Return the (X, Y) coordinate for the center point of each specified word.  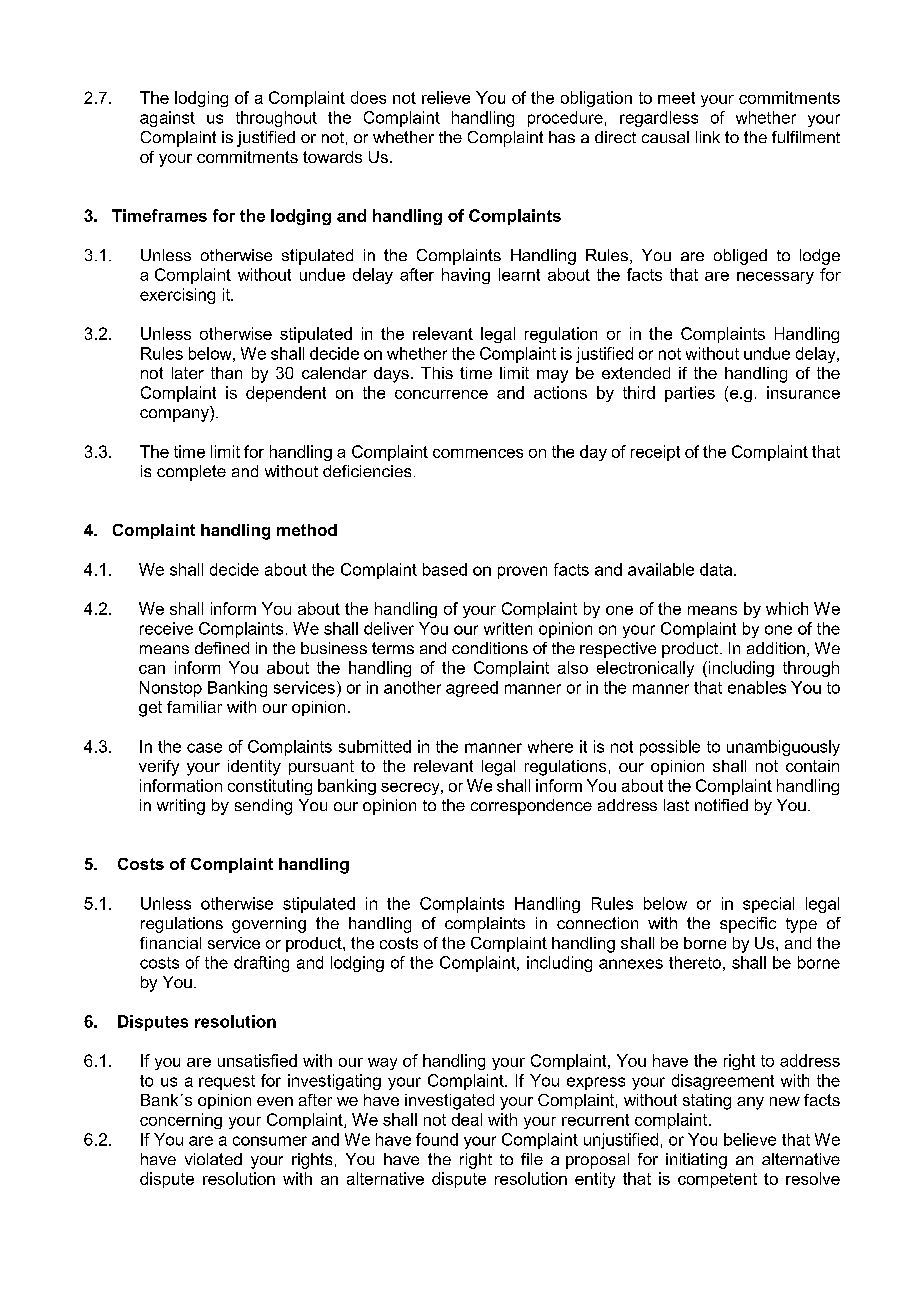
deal (467, 1119)
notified (721, 805)
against (167, 119)
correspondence (531, 807)
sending (263, 807)
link (708, 137)
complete (191, 473)
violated (213, 1159)
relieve (446, 97)
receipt (655, 453)
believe (750, 1139)
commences (478, 453)
